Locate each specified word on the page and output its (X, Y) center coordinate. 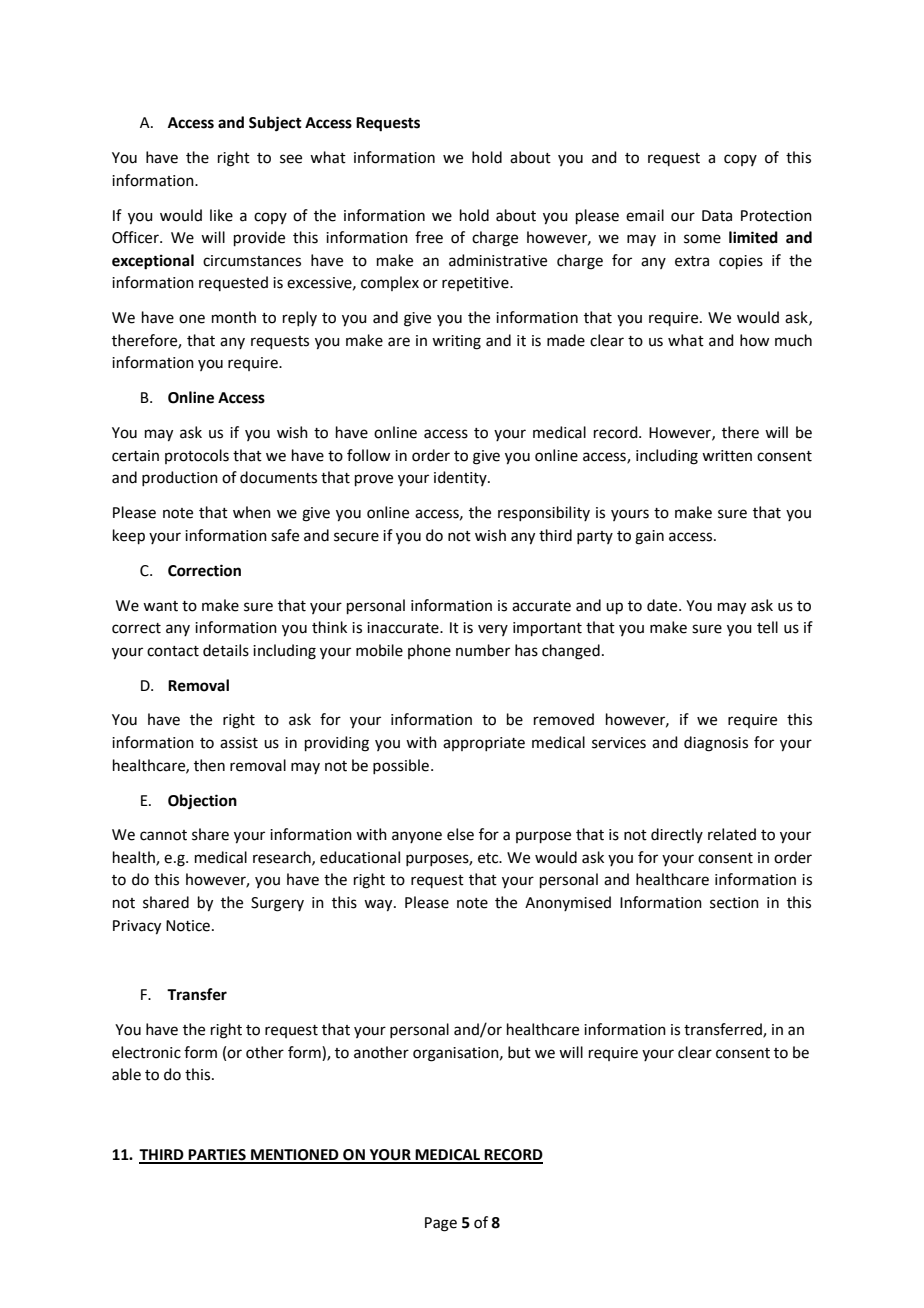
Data (717, 216)
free (429, 237)
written (727, 456)
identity (461, 478)
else (460, 834)
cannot (163, 835)
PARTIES (217, 1156)
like (221, 215)
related (732, 834)
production (180, 478)
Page (441, 1224)
